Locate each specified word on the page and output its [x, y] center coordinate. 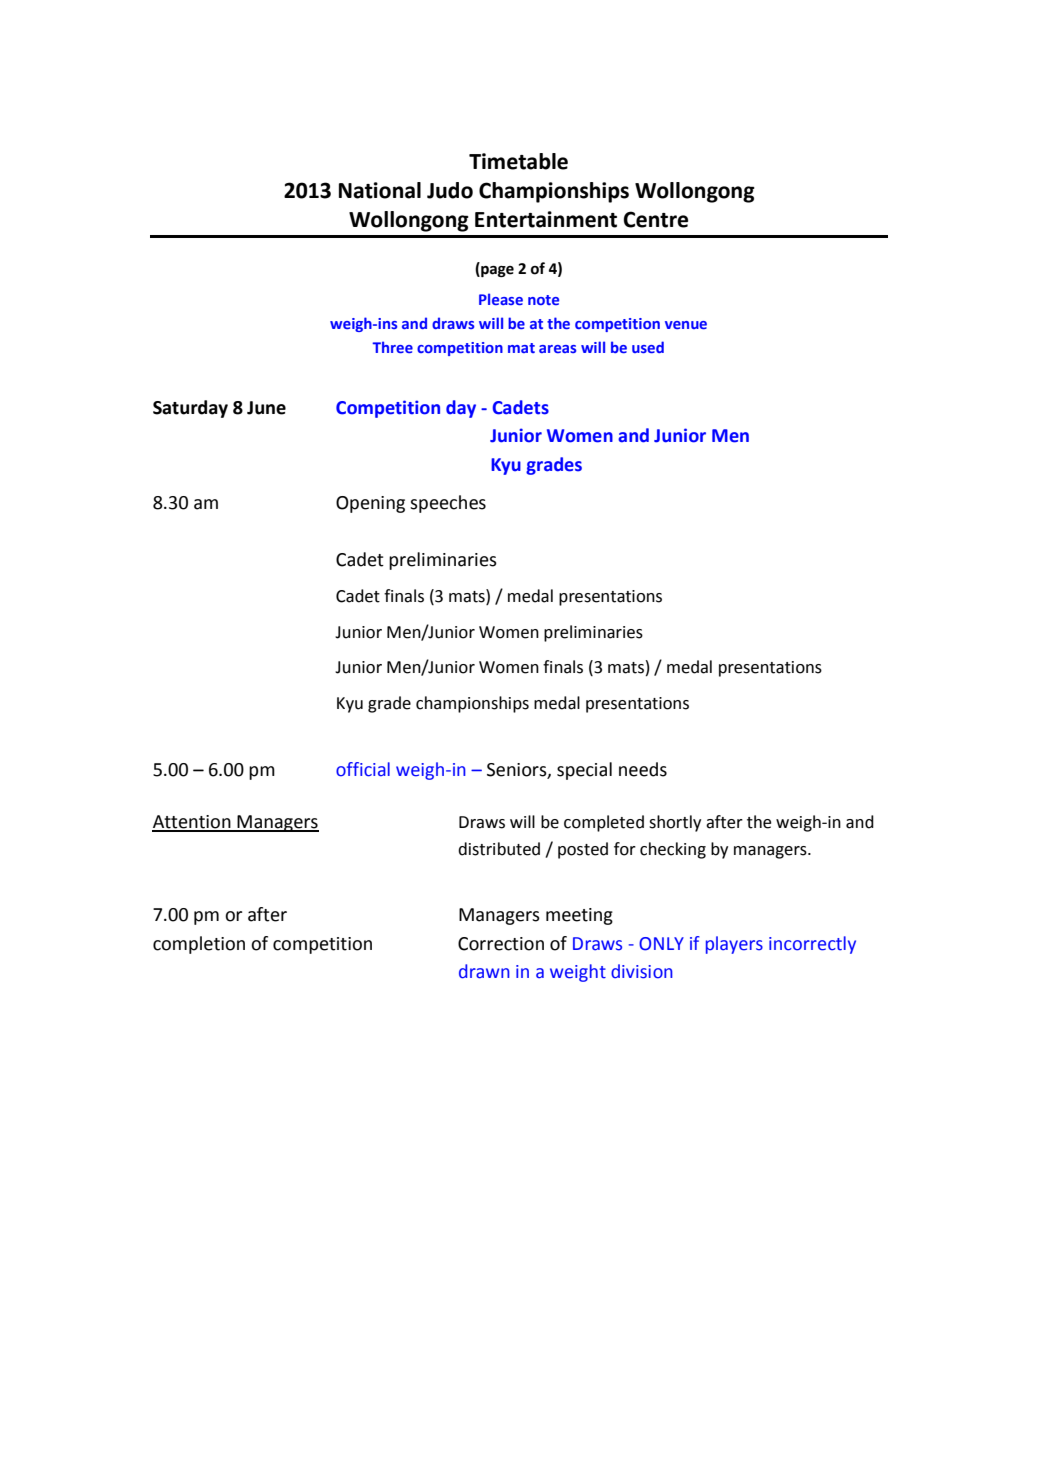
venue [686, 325]
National [380, 190]
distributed [499, 849]
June [266, 408]
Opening [370, 504]
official [363, 769]
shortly [675, 823]
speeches [448, 504]
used [648, 347]
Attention [192, 823]
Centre [655, 219]
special [584, 771]
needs [643, 769]
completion [199, 945]
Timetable [518, 161]
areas [557, 349]
